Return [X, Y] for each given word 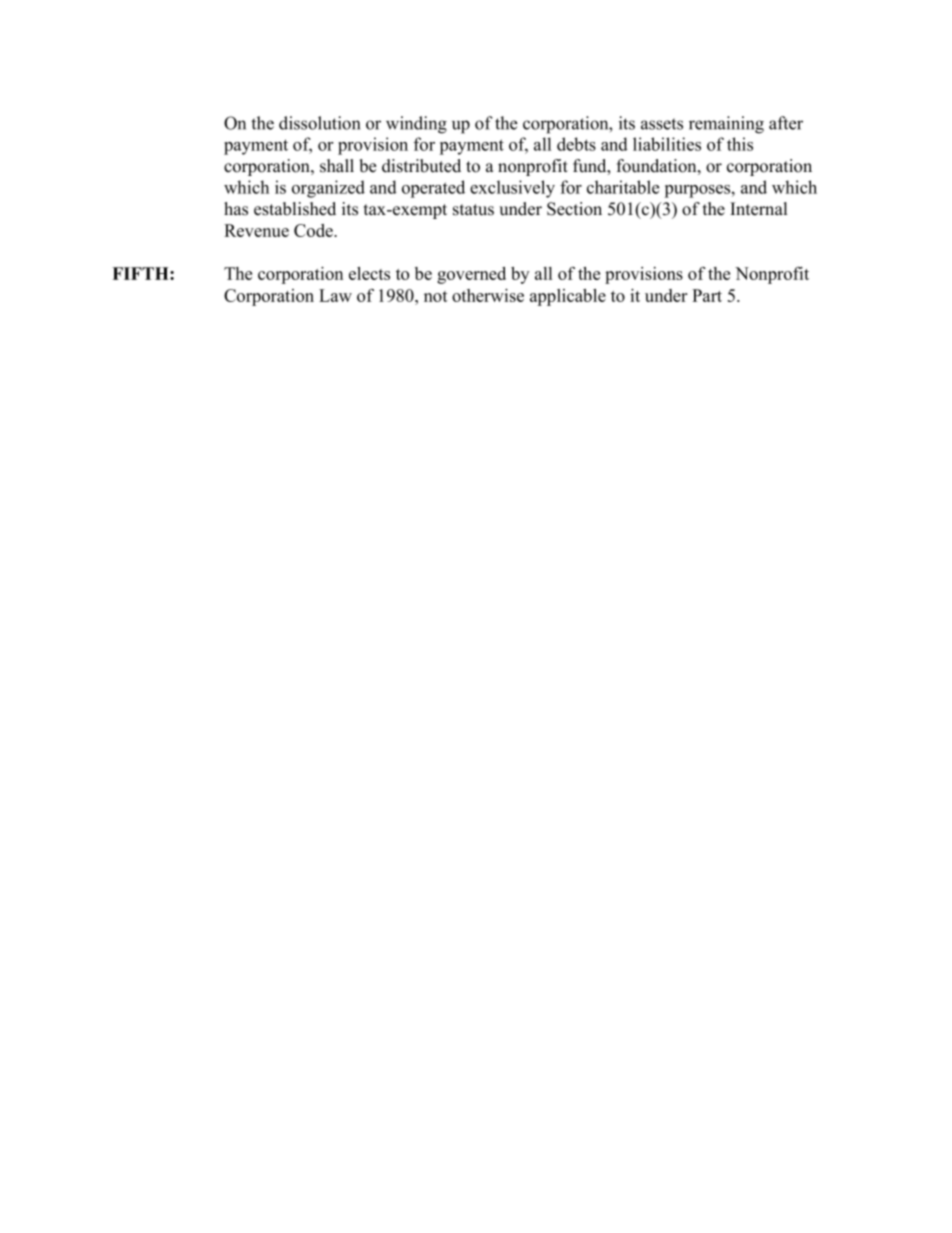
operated [433, 189]
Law [335, 295]
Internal [758, 209]
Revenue [256, 230]
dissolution [319, 123]
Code [314, 230]
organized [328, 189]
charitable [623, 187]
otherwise [488, 295]
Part [707, 295]
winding [416, 125]
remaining [726, 125]
